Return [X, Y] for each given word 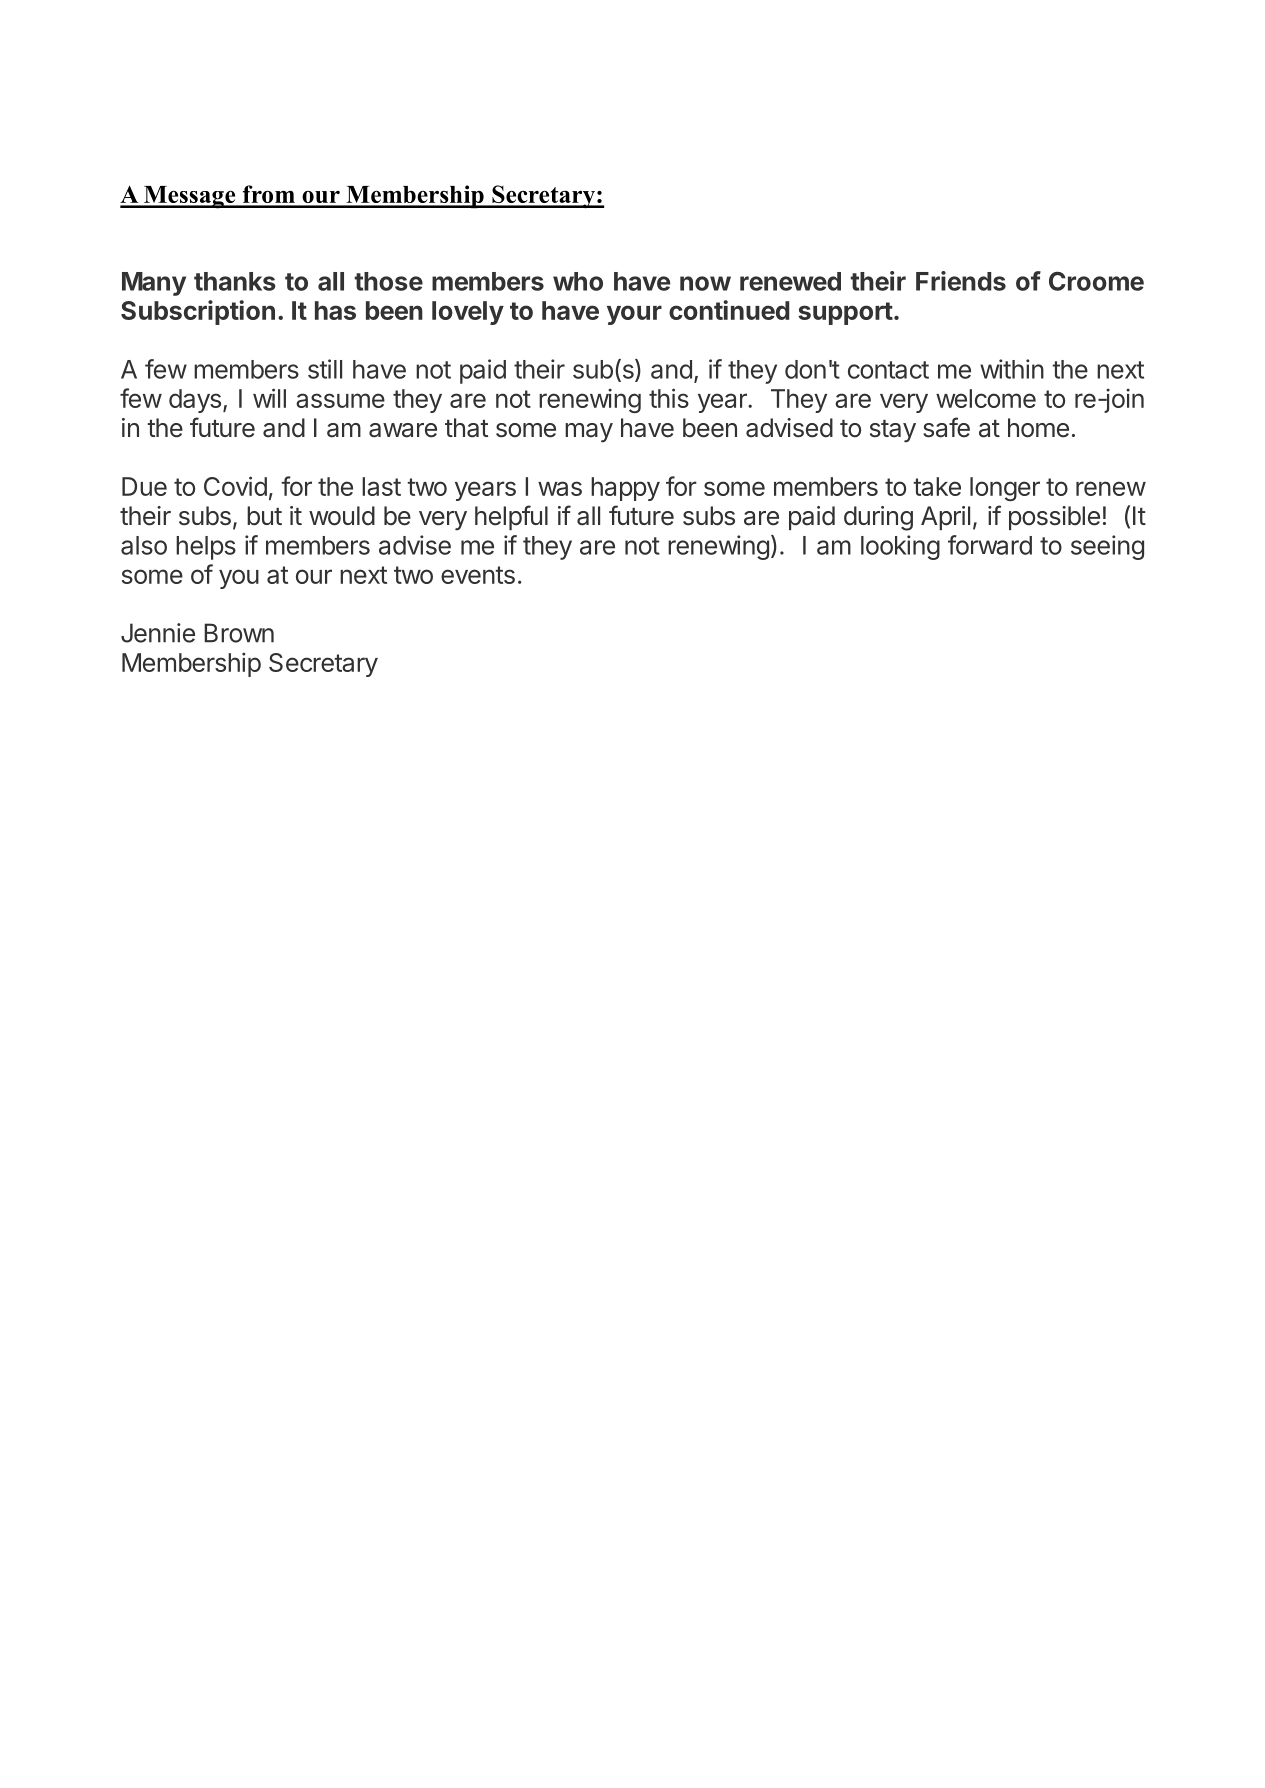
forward [990, 545]
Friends [961, 281]
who [578, 281]
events [478, 575]
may [589, 433]
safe [946, 427]
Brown [239, 633]
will [269, 398]
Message [190, 197]
